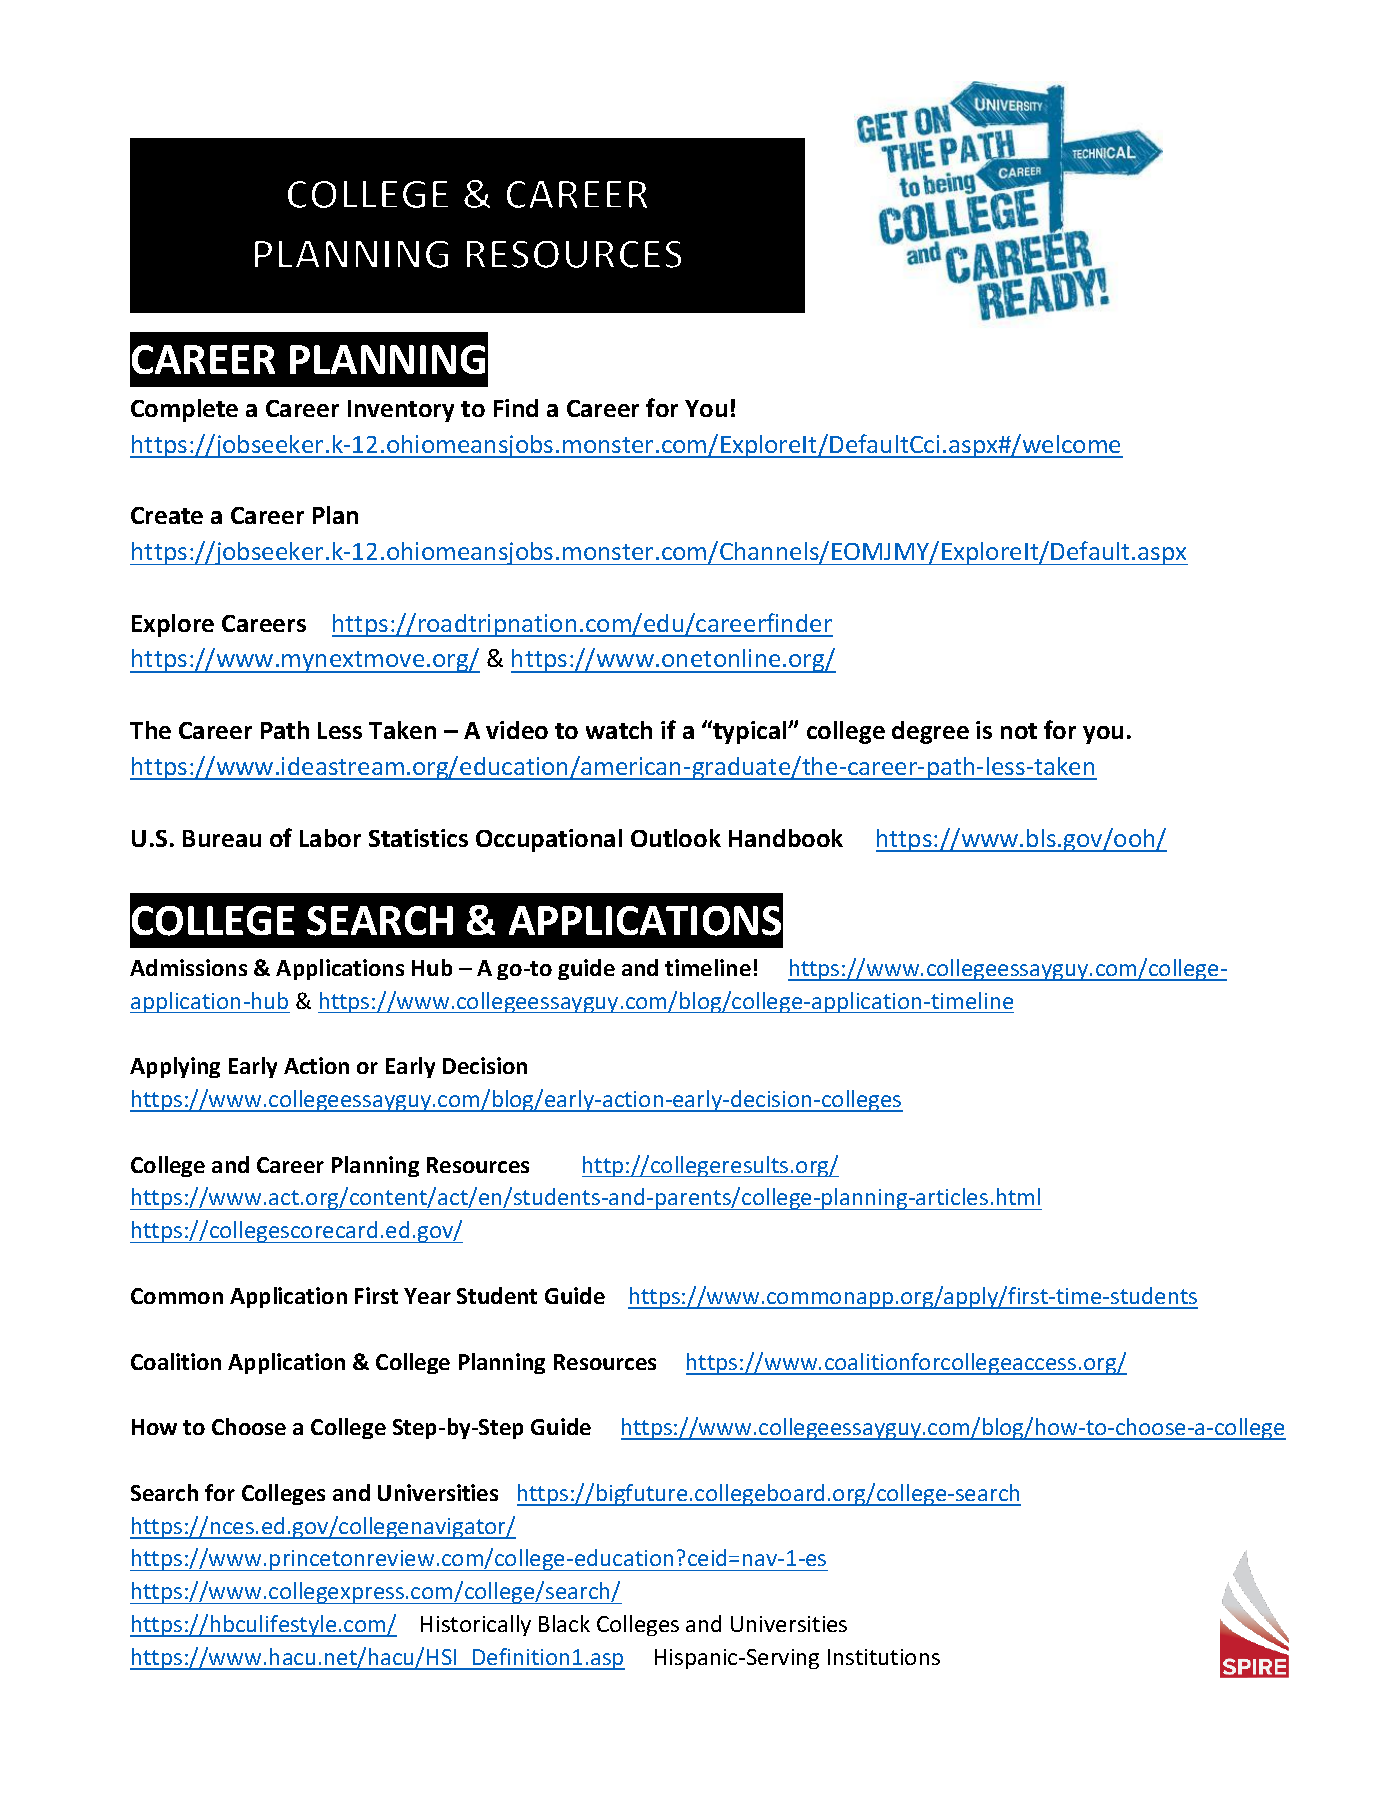 Image resolution: width=1386 pixels, height=1794 pixels. I want to click on Outlook, so click(676, 838).
